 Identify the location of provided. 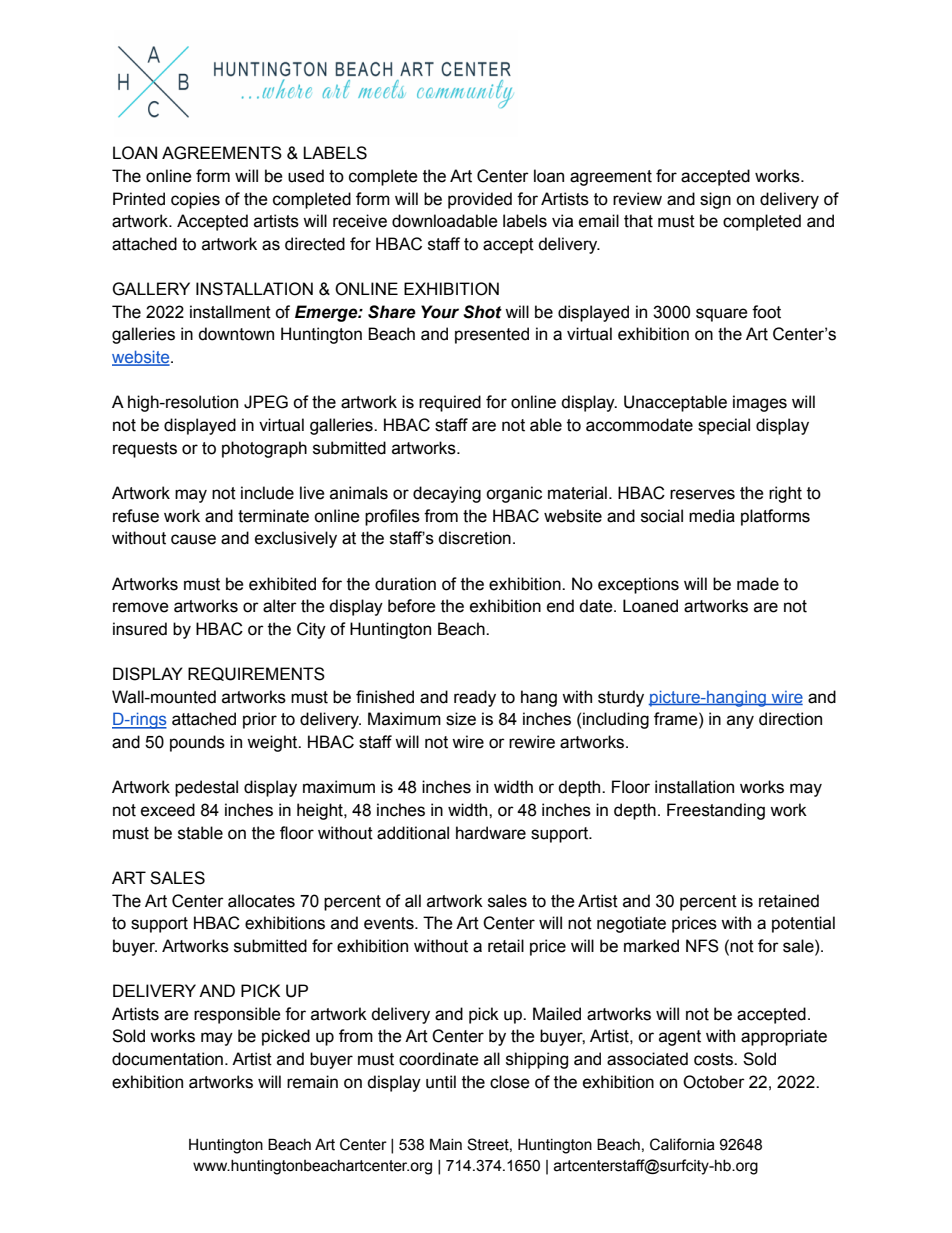
(480, 200).
